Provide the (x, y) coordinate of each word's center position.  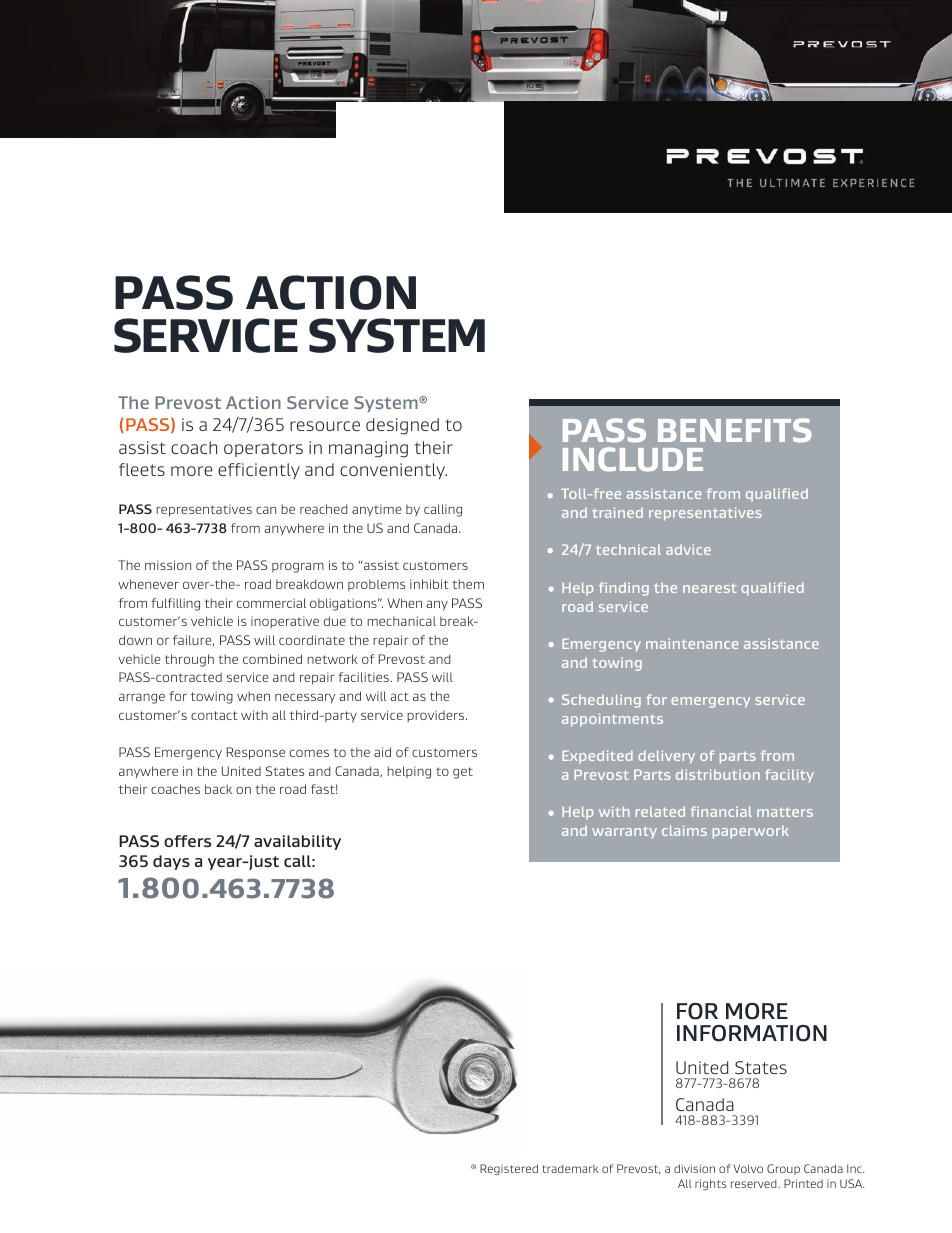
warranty (624, 832)
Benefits (735, 430)
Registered (509, 1169)
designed (402, 426)
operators (263, 449)
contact (214, 715)
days (171, 862)
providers (437, 716)
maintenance (692, 644)
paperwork (751, 832)
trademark (570, 1168)
